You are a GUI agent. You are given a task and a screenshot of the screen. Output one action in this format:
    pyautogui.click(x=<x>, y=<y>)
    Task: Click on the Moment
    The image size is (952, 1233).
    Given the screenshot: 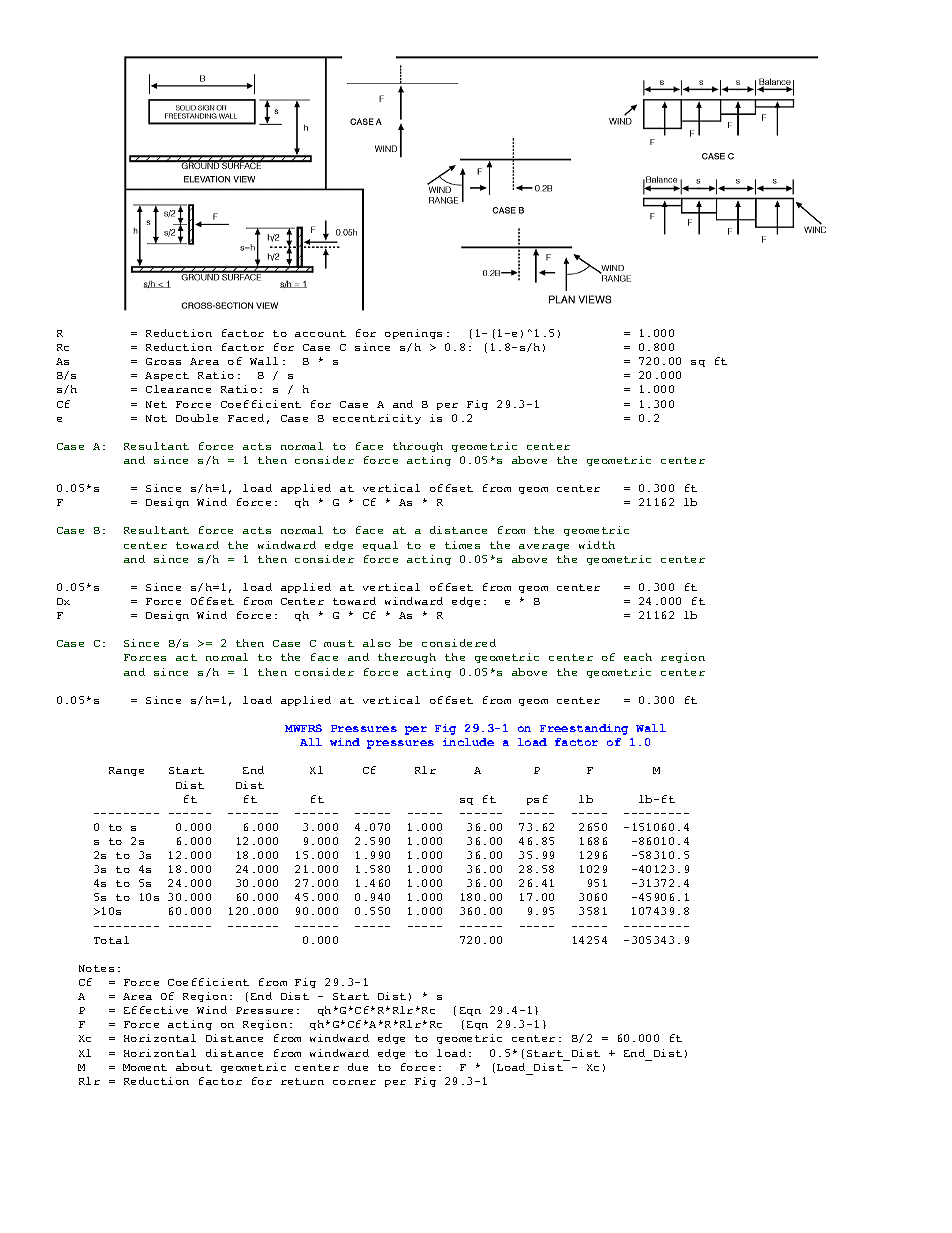 What is the action you would take?
    pyautogui.click(x=145, y=1067)
